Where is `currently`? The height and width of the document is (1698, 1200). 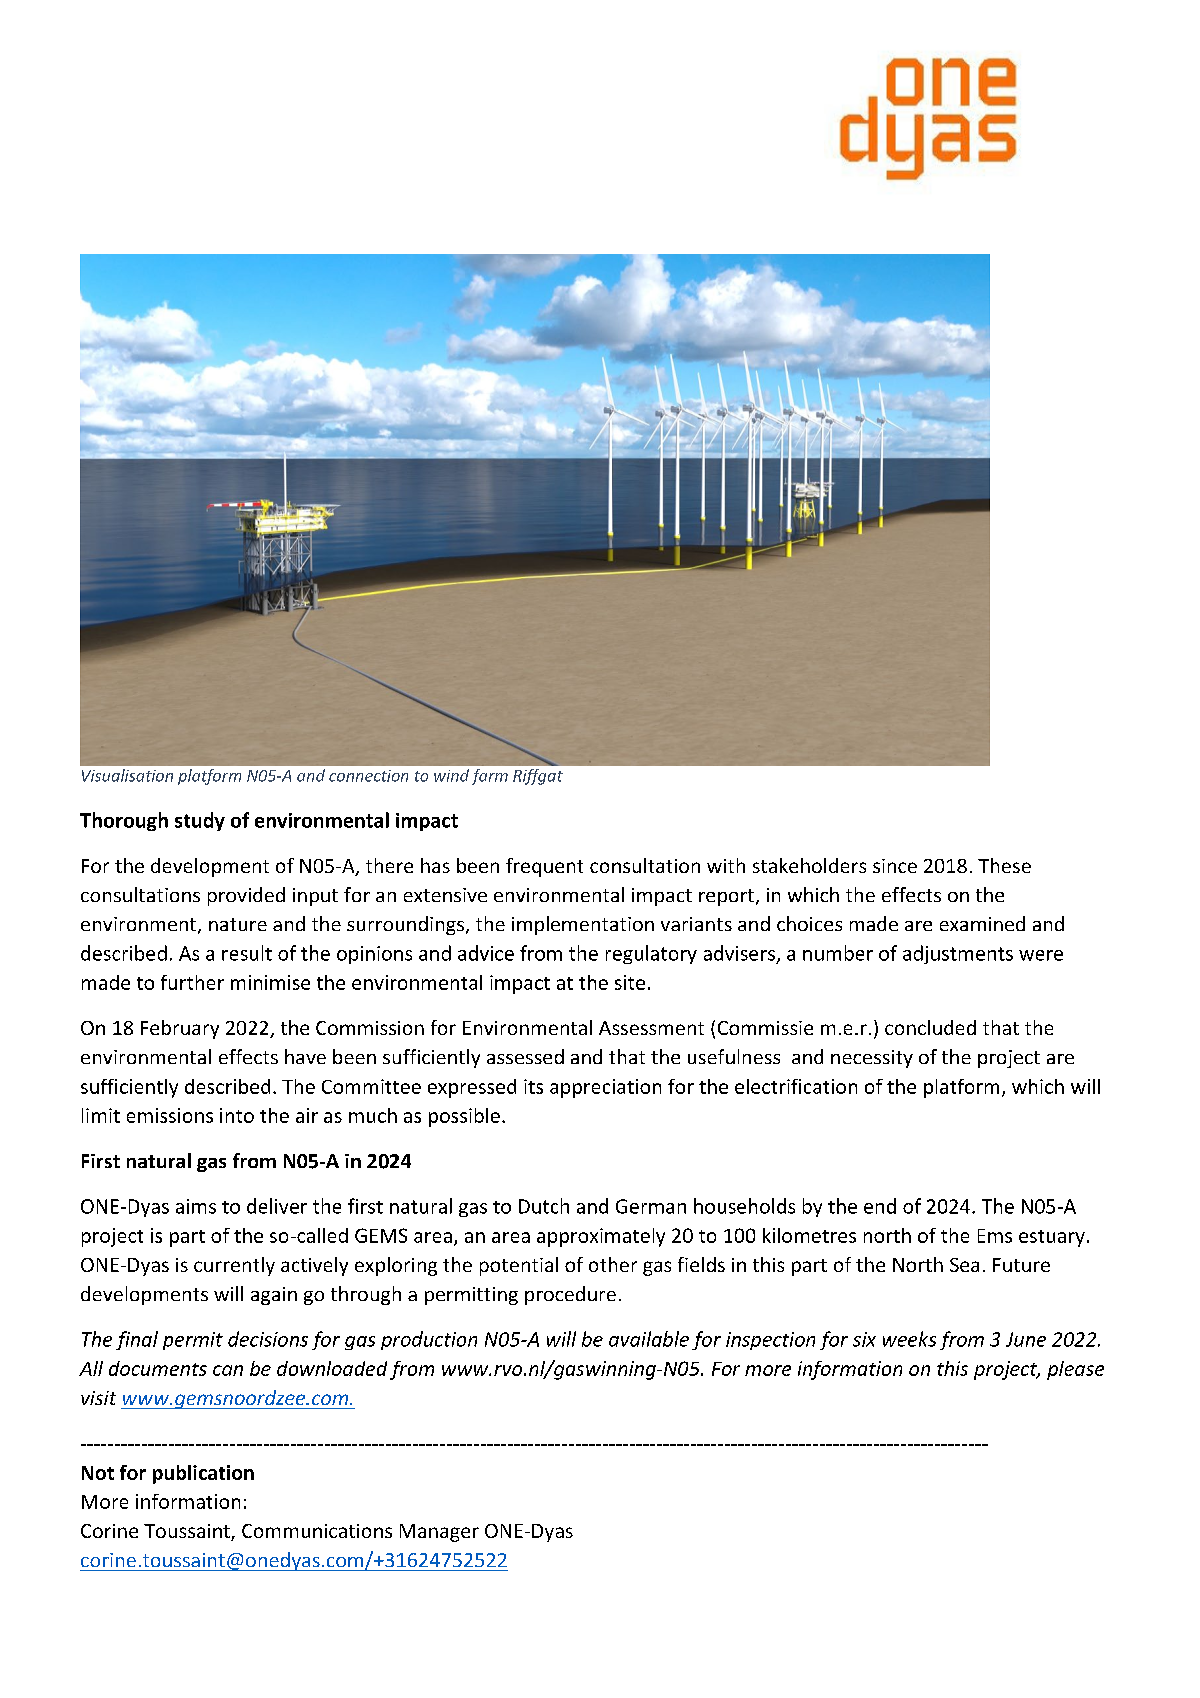
currently is located at coordinates (234, 1266).
